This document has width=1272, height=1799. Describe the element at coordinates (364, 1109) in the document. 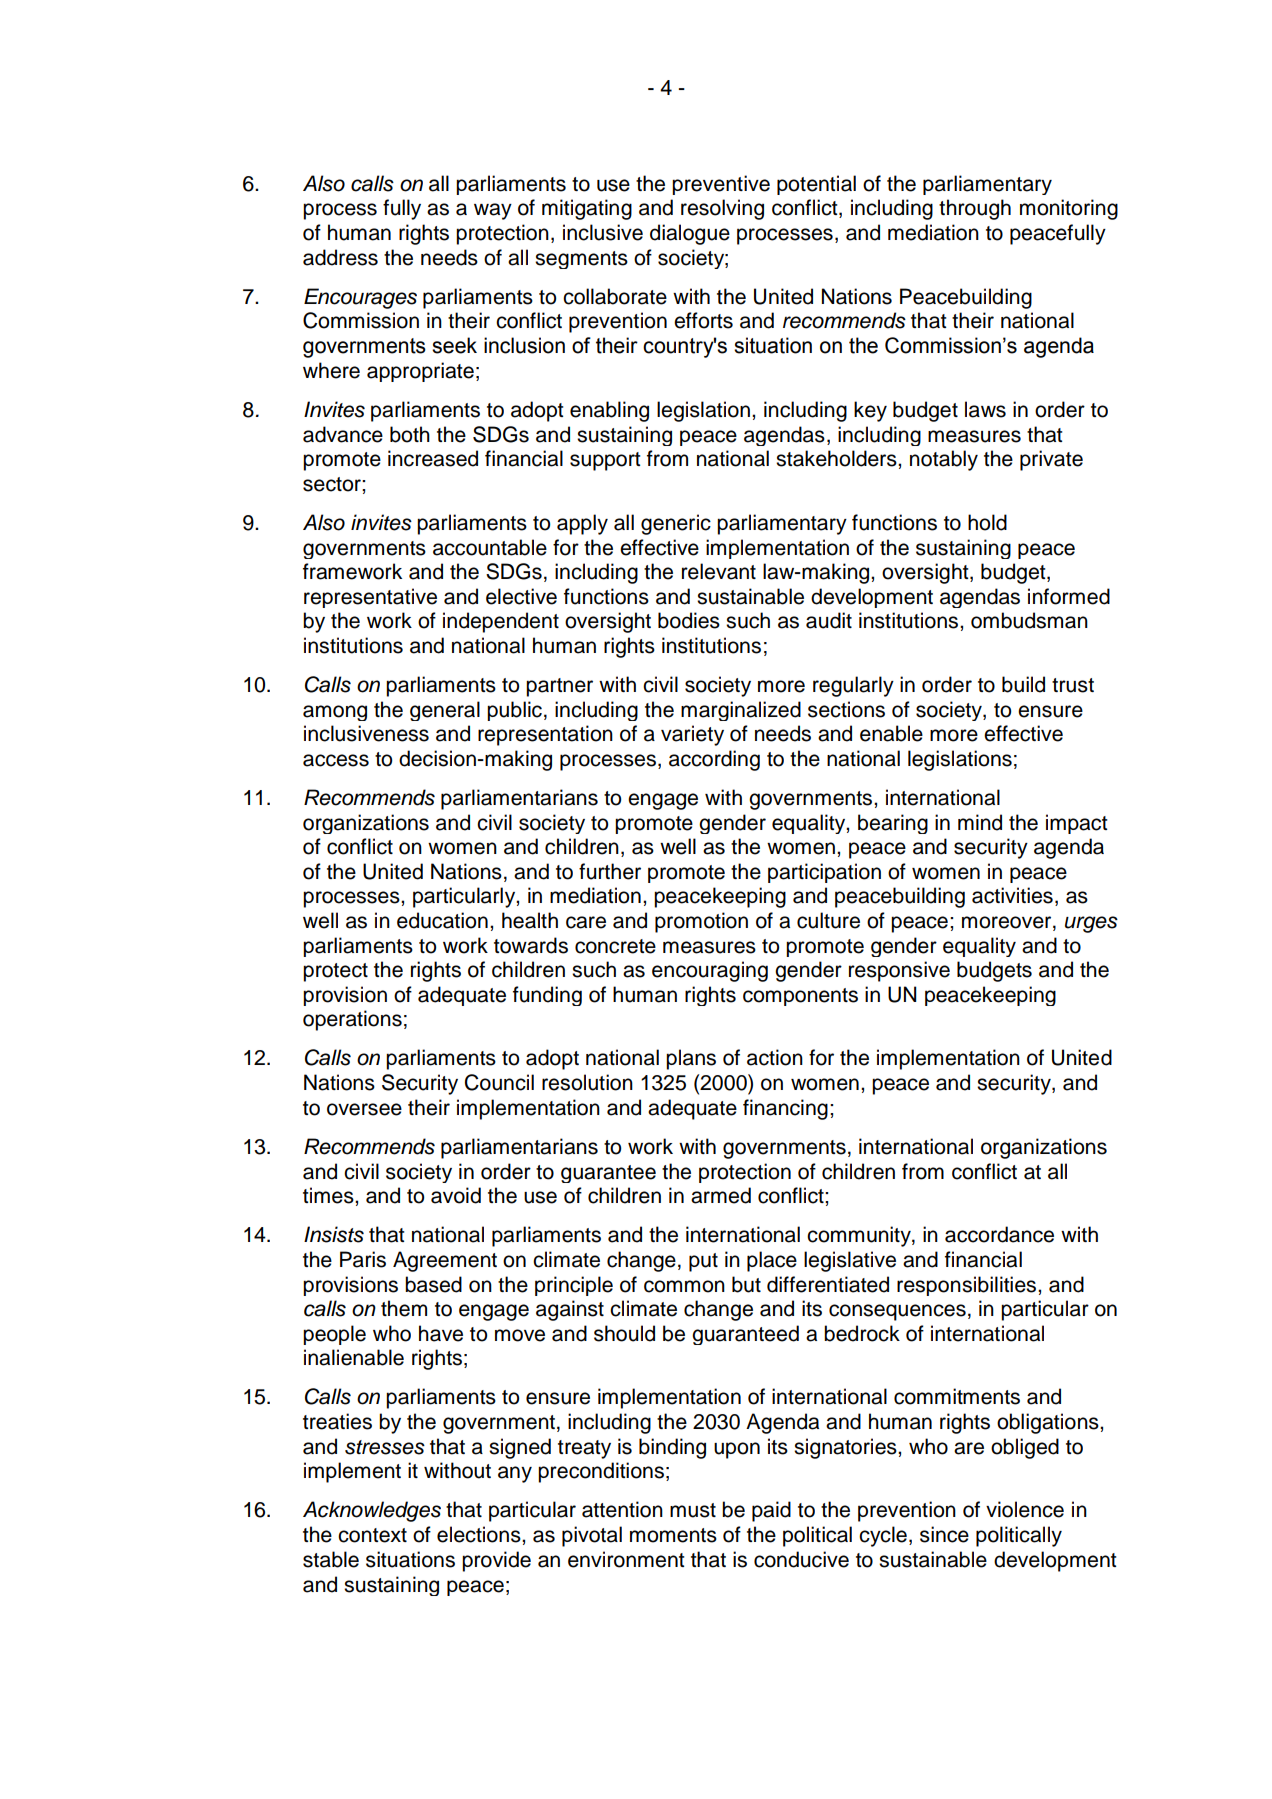

I see `oversee` at that location.
